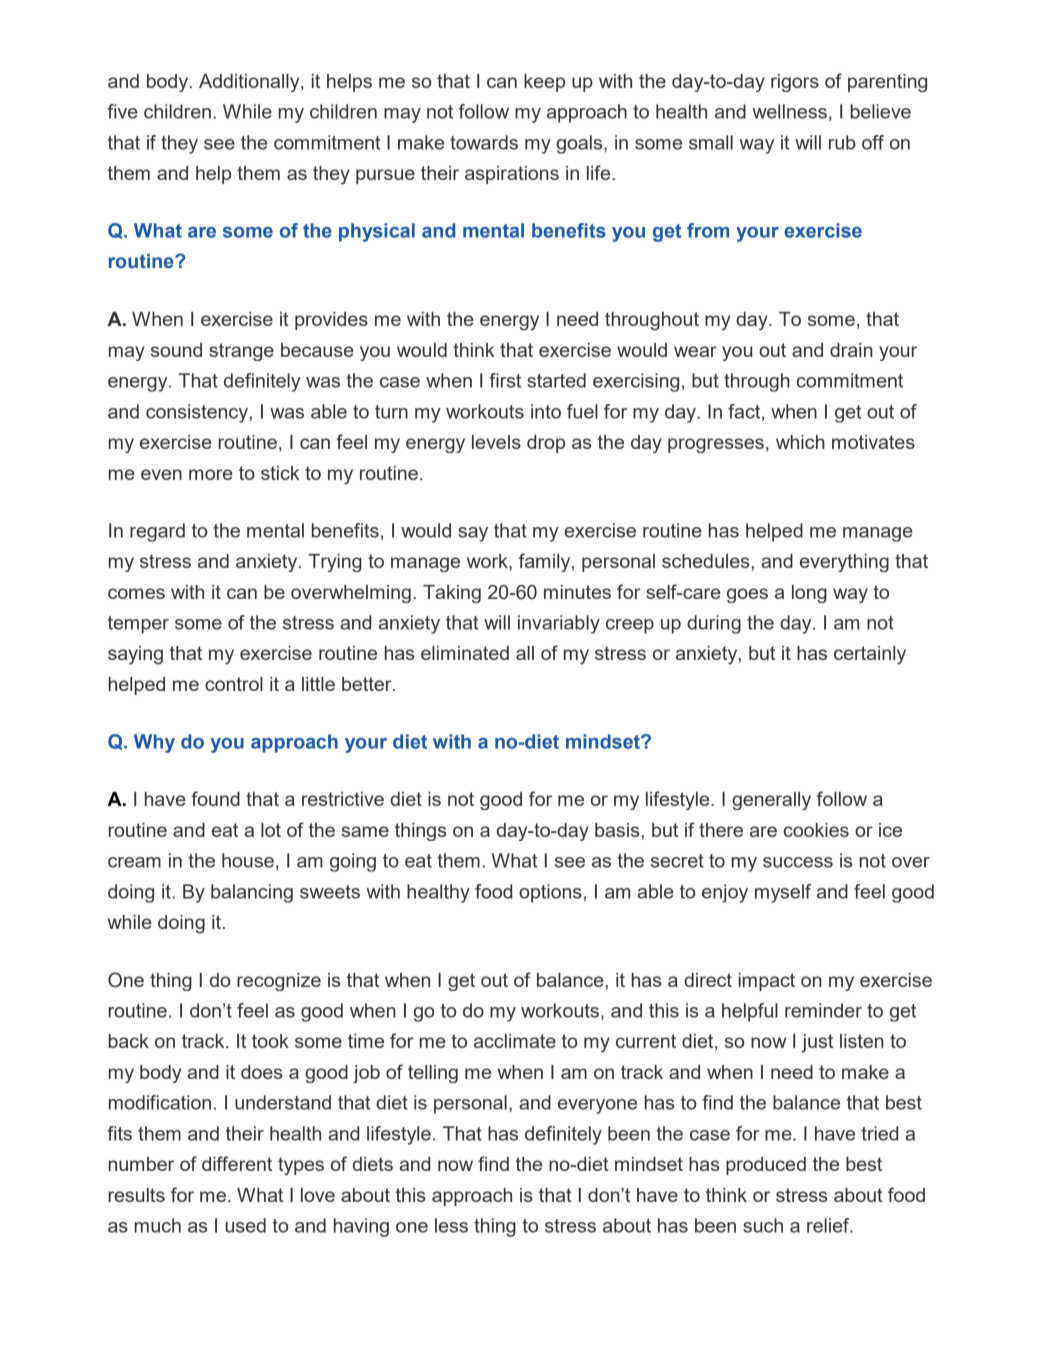  Describe the element at coordinates (451, 1225) in the screenshot. I see `less` at that location.
